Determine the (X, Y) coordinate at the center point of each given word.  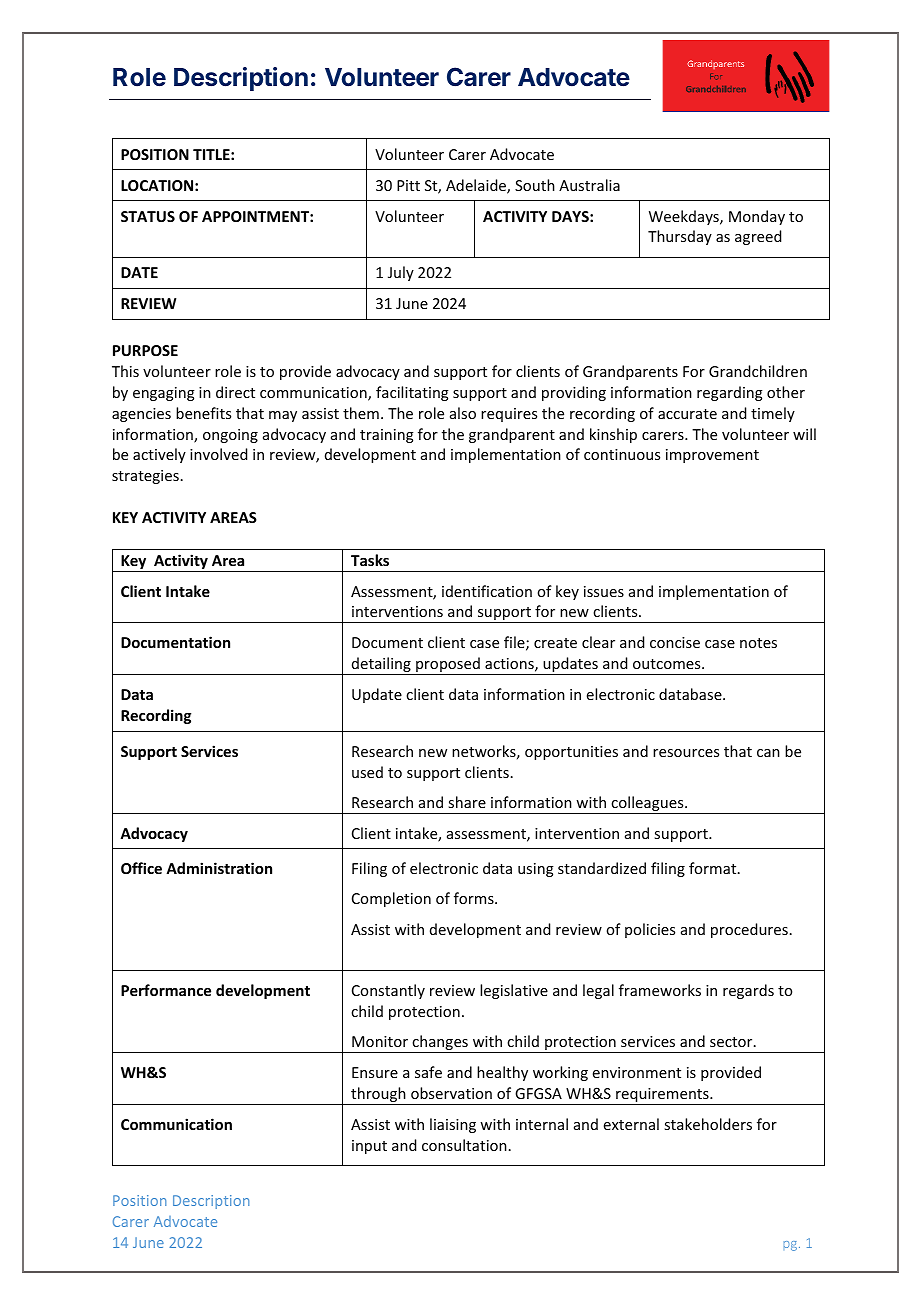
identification (487, 591)
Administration (219, 868)
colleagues (647, 805)
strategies (145, 477)
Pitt (408, 185)
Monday (757, 217)
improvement (712, 456)
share (467, 802)
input (369, 1147)
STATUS (148, 216)
